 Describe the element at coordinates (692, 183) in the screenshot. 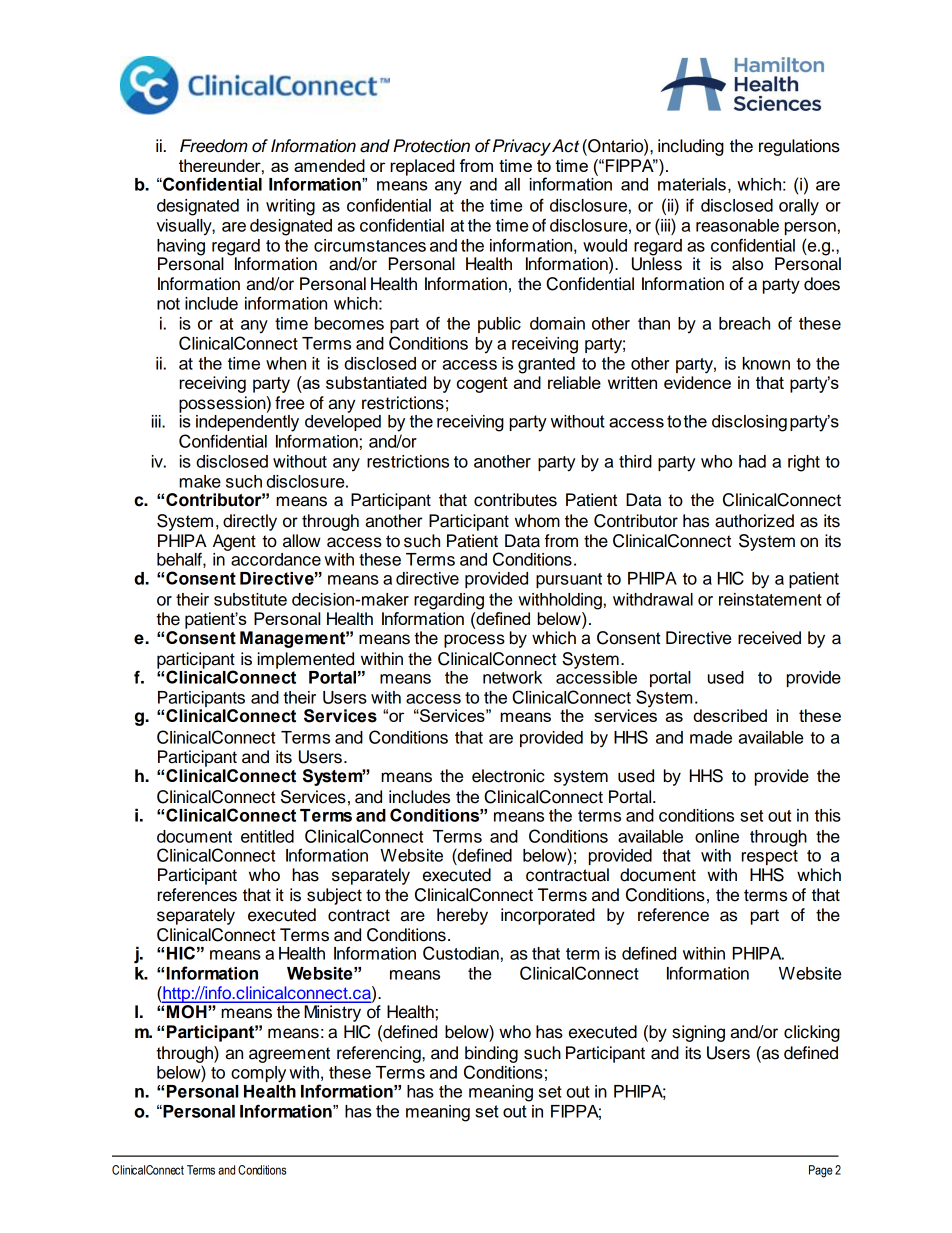

I see `materials` at that location.
